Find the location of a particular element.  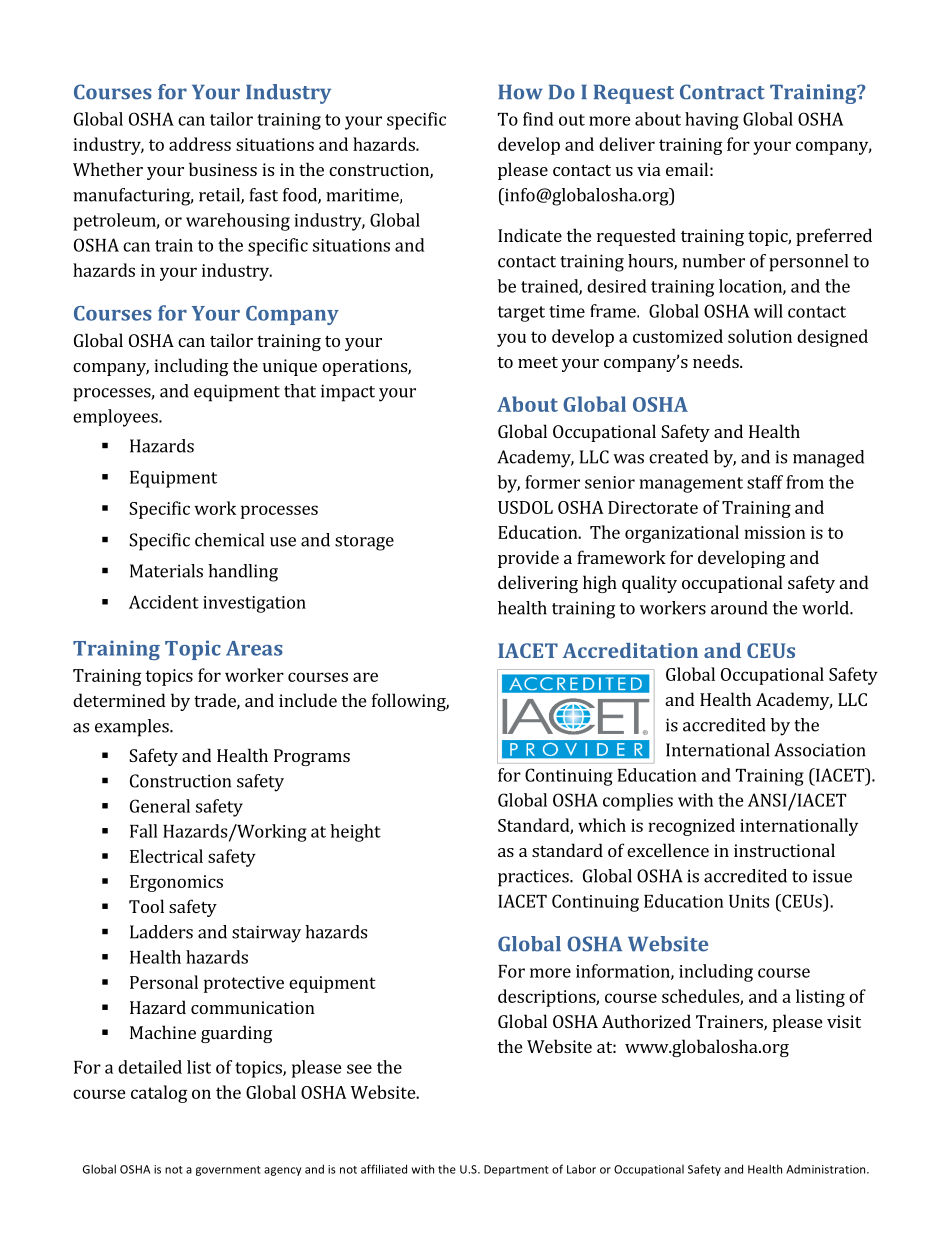

address is located at coordinates (200, 144).
